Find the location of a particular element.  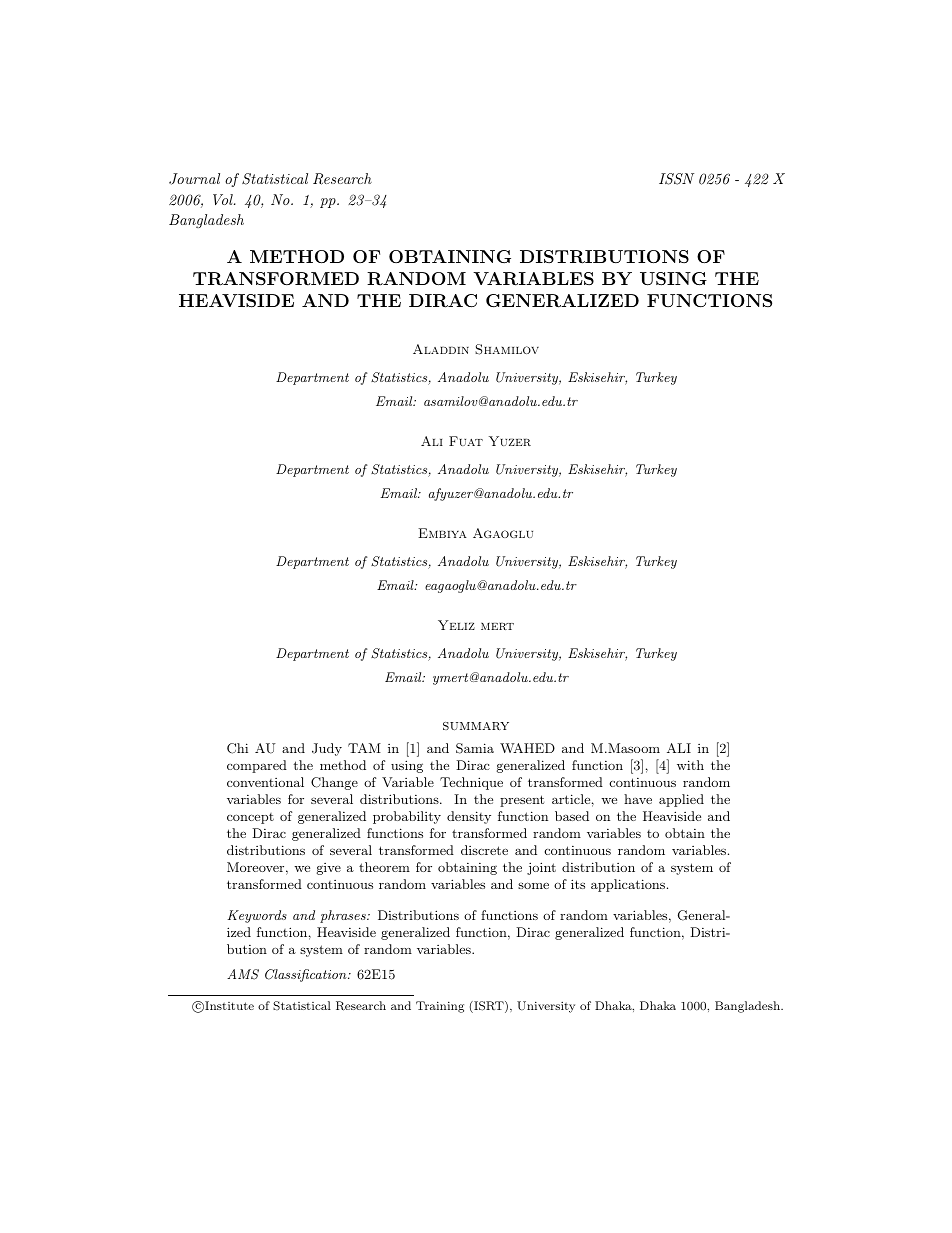

applied is located at coordinates (681, 800).
